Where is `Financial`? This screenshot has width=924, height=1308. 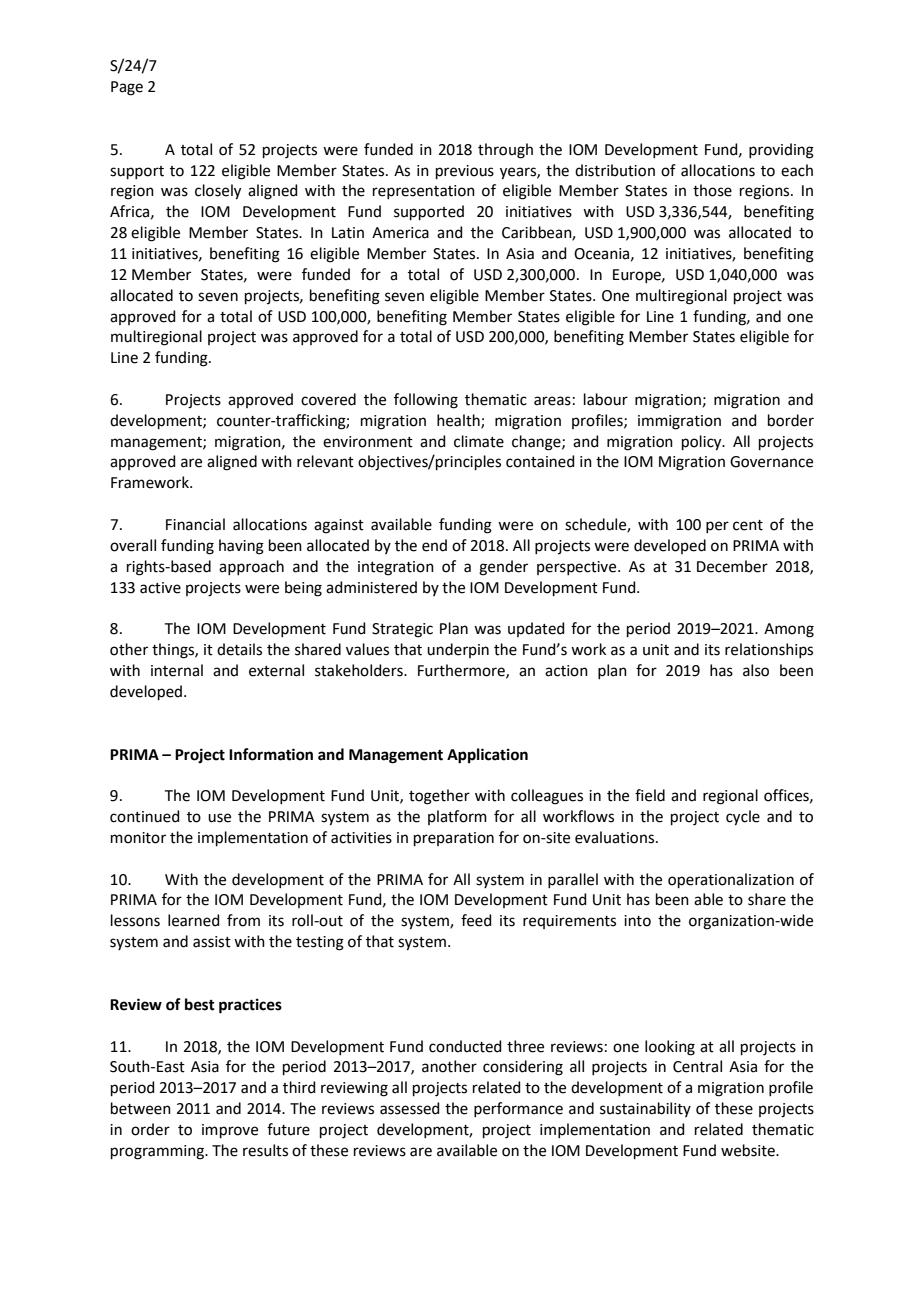
Financial is located at coordinates (195, 524).
